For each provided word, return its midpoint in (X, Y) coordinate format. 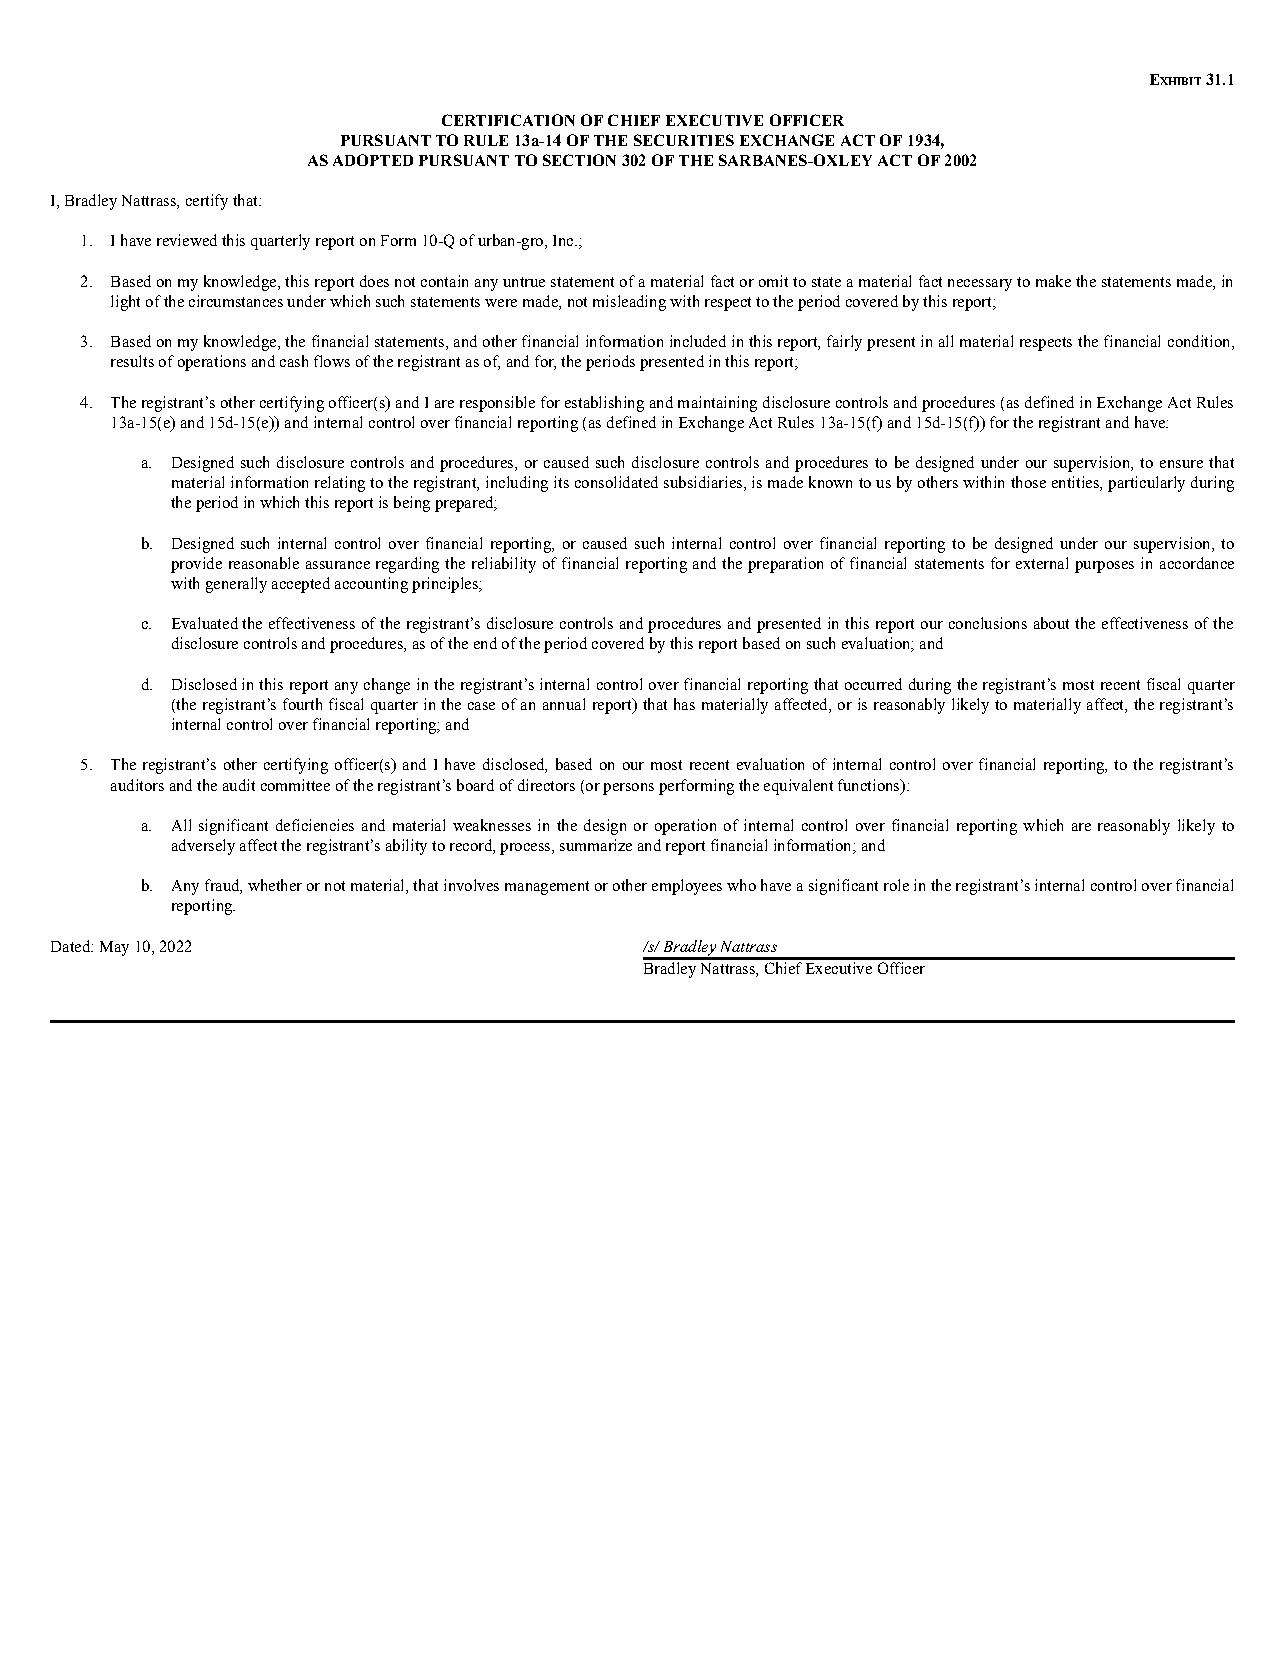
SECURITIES (684, 140)
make (1053, 281)
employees (687, 887)
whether (275, 885)
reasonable (264, 563)
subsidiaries (703, 482)
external (1042, 563)
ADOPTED (373, 160)
